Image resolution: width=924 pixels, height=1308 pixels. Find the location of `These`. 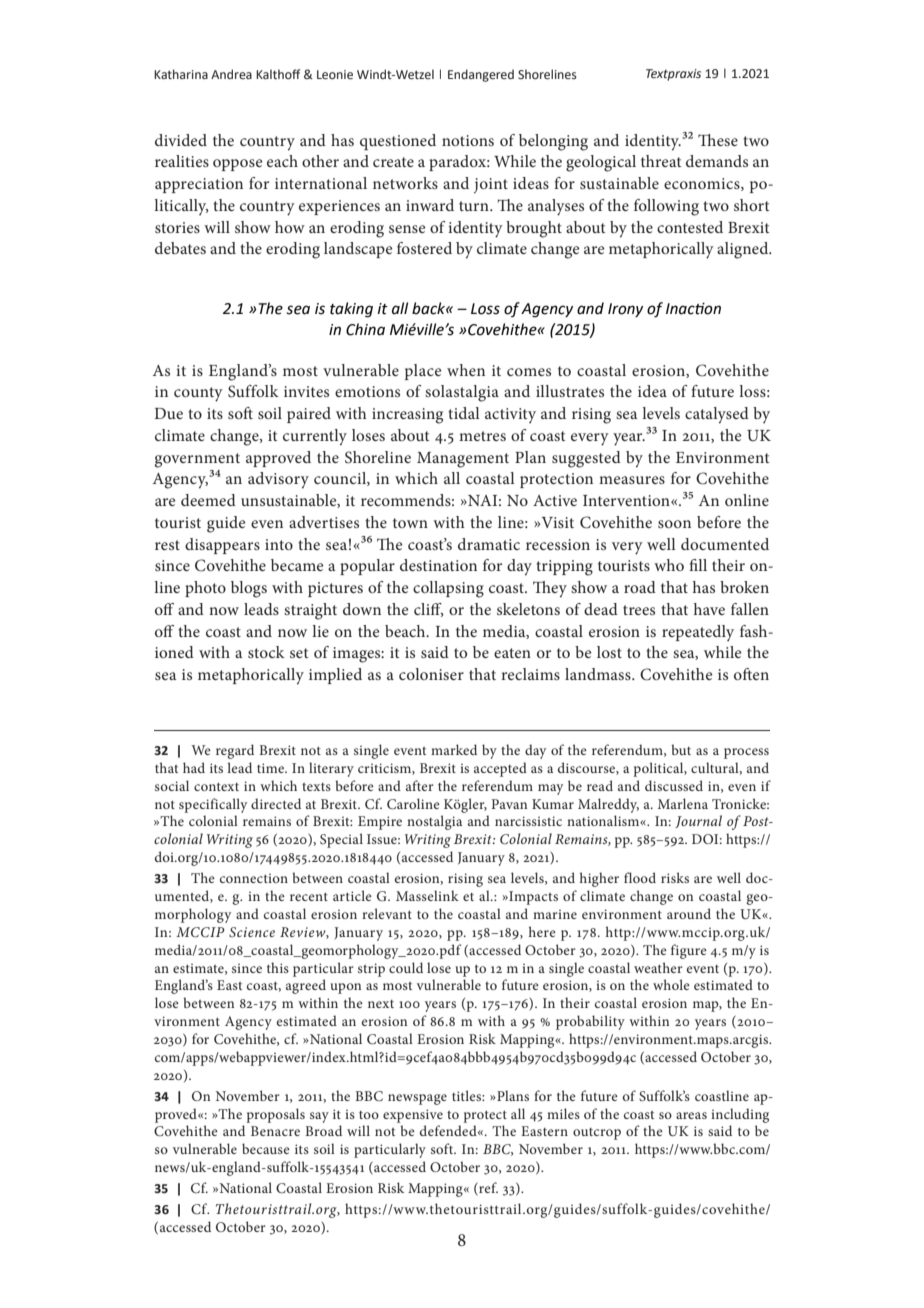

These is located at coordinates (718, 140).
